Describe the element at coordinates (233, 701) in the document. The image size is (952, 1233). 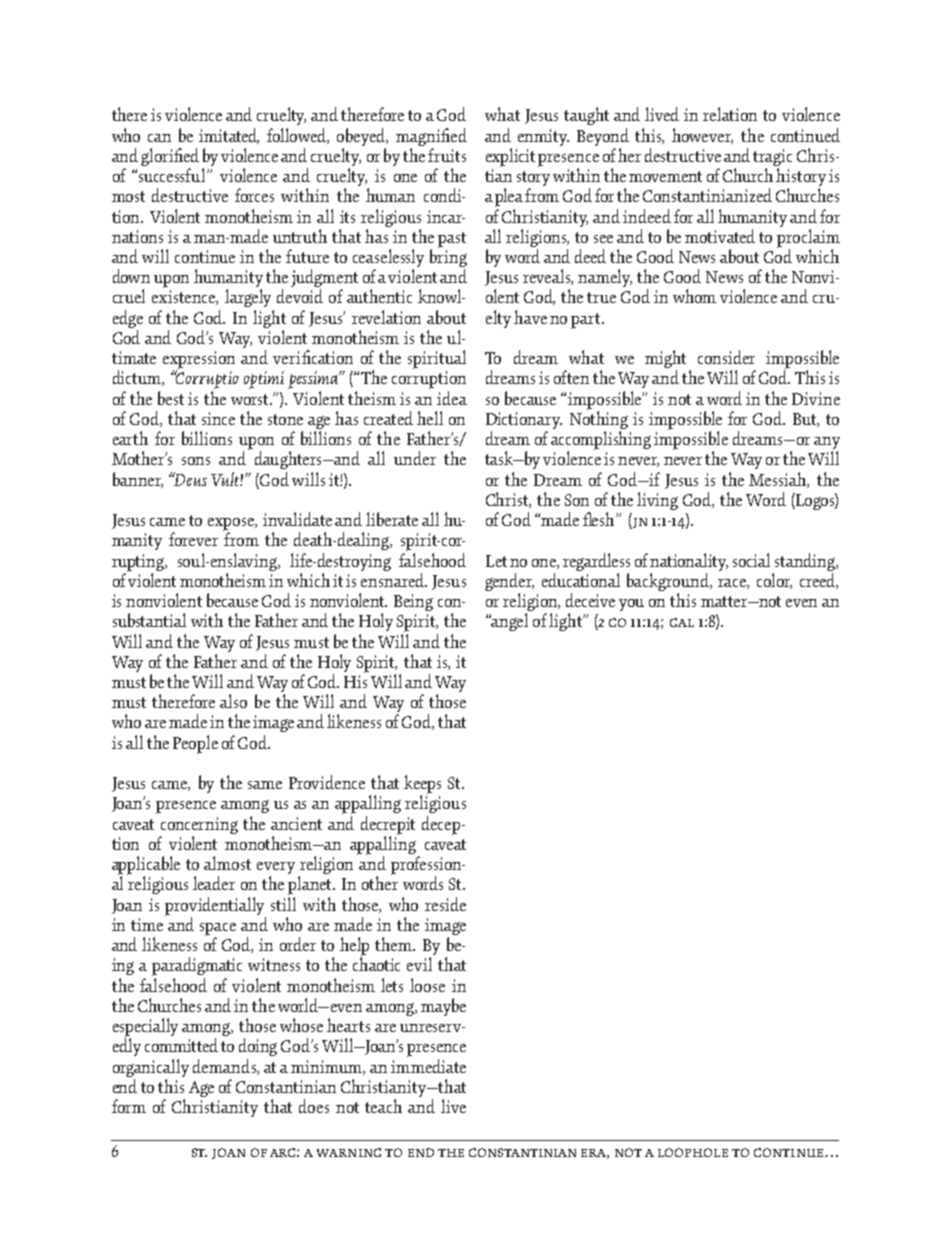
I see `also` at that location.
